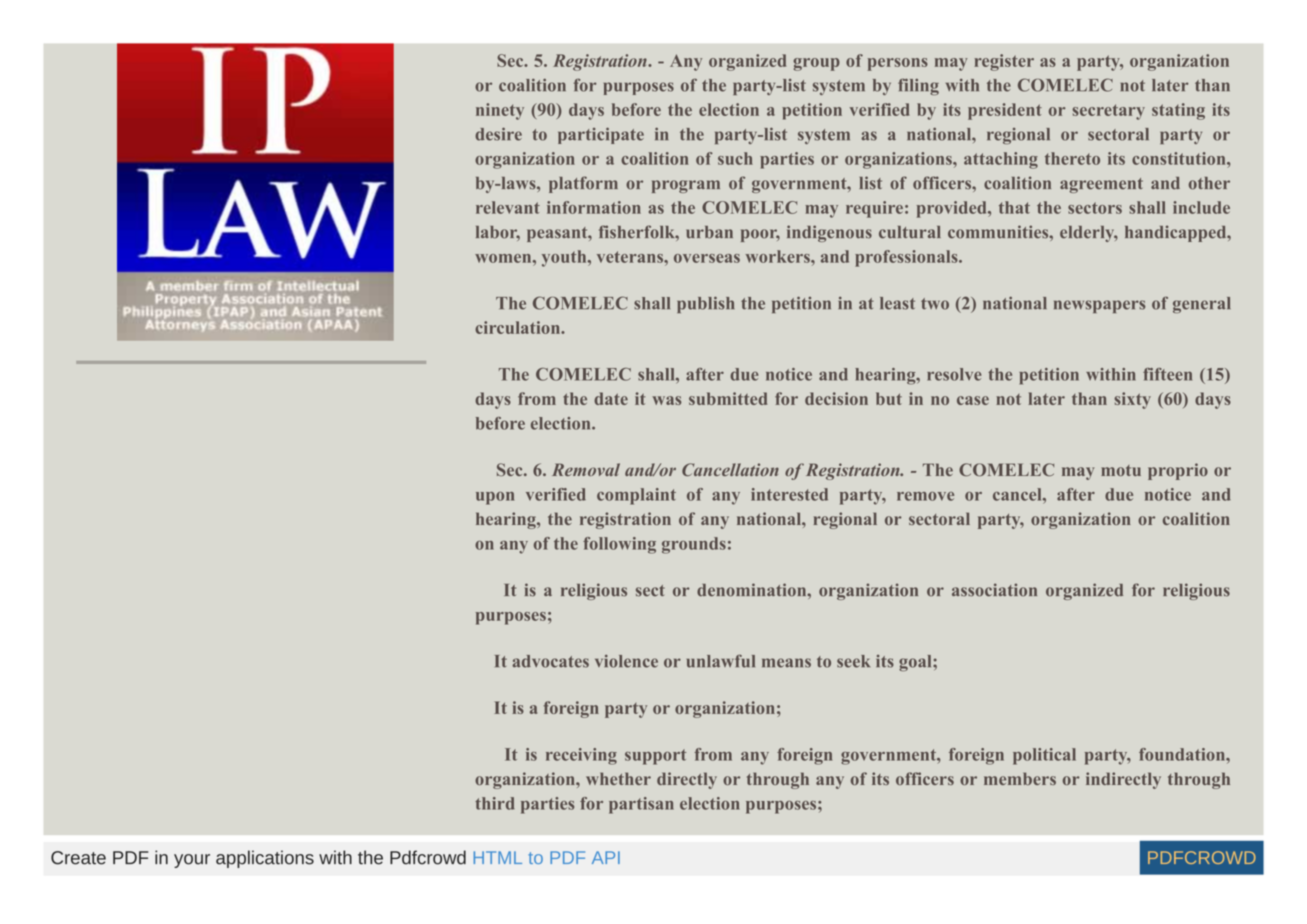  Describe the element at coordinates (1121, 470) in the screenshot. I see `motu` at that location.
